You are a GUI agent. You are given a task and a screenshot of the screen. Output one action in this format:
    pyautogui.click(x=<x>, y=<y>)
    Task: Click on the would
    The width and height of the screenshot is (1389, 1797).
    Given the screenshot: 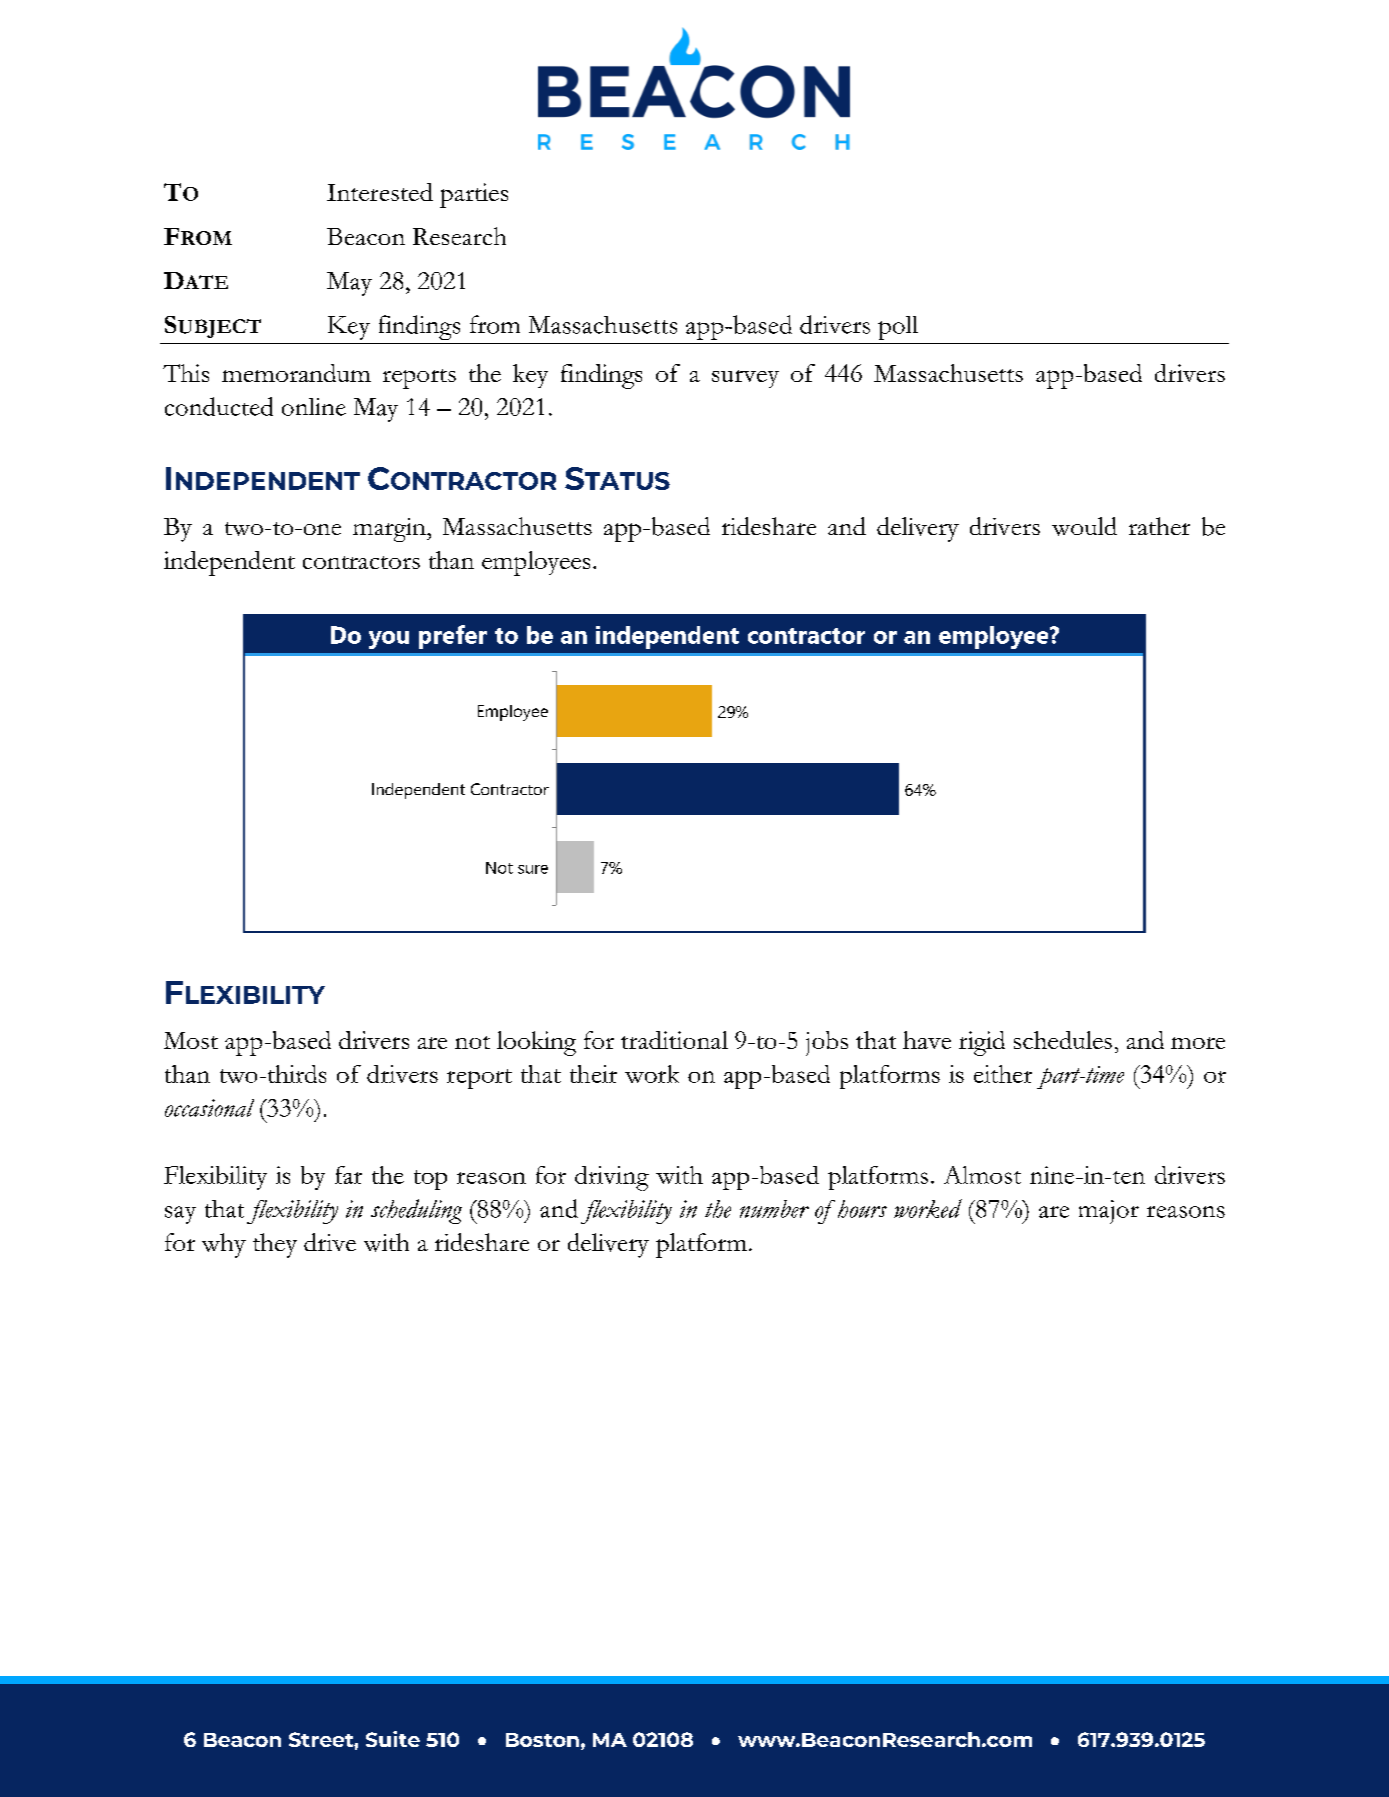 What is the action you would take?
    pyautogui.click(x=1084, y=526)
